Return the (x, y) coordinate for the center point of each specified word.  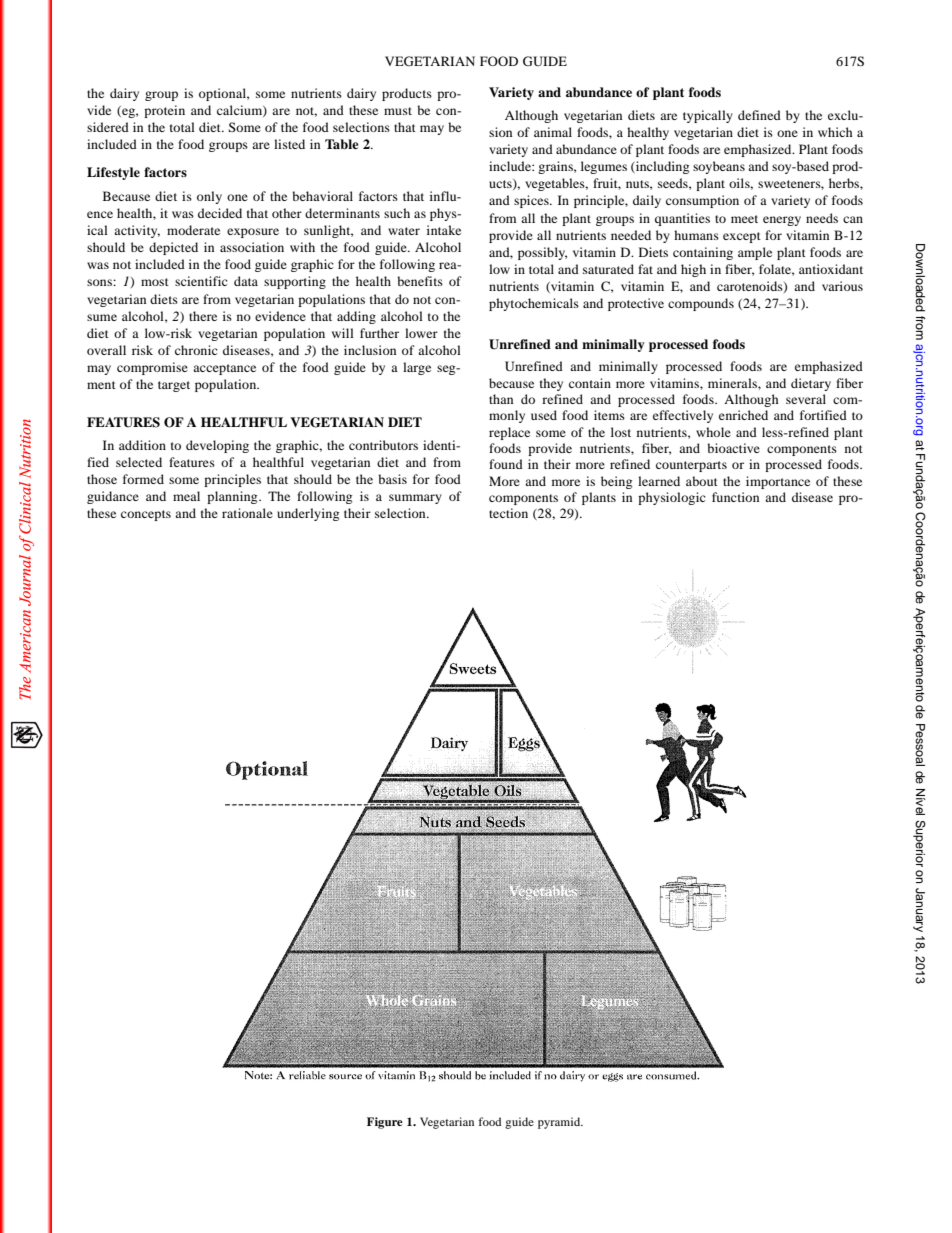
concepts (146, 515)
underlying (308, 514)
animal (553, 132)
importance (778, 482)
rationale (247, 513)
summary (415, 499)
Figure (385, 1123)
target (174, 386)
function (735, 497)
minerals (733, 383)
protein (164, 111)
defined (759, 115)
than (501, 399)
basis (392, 479)
